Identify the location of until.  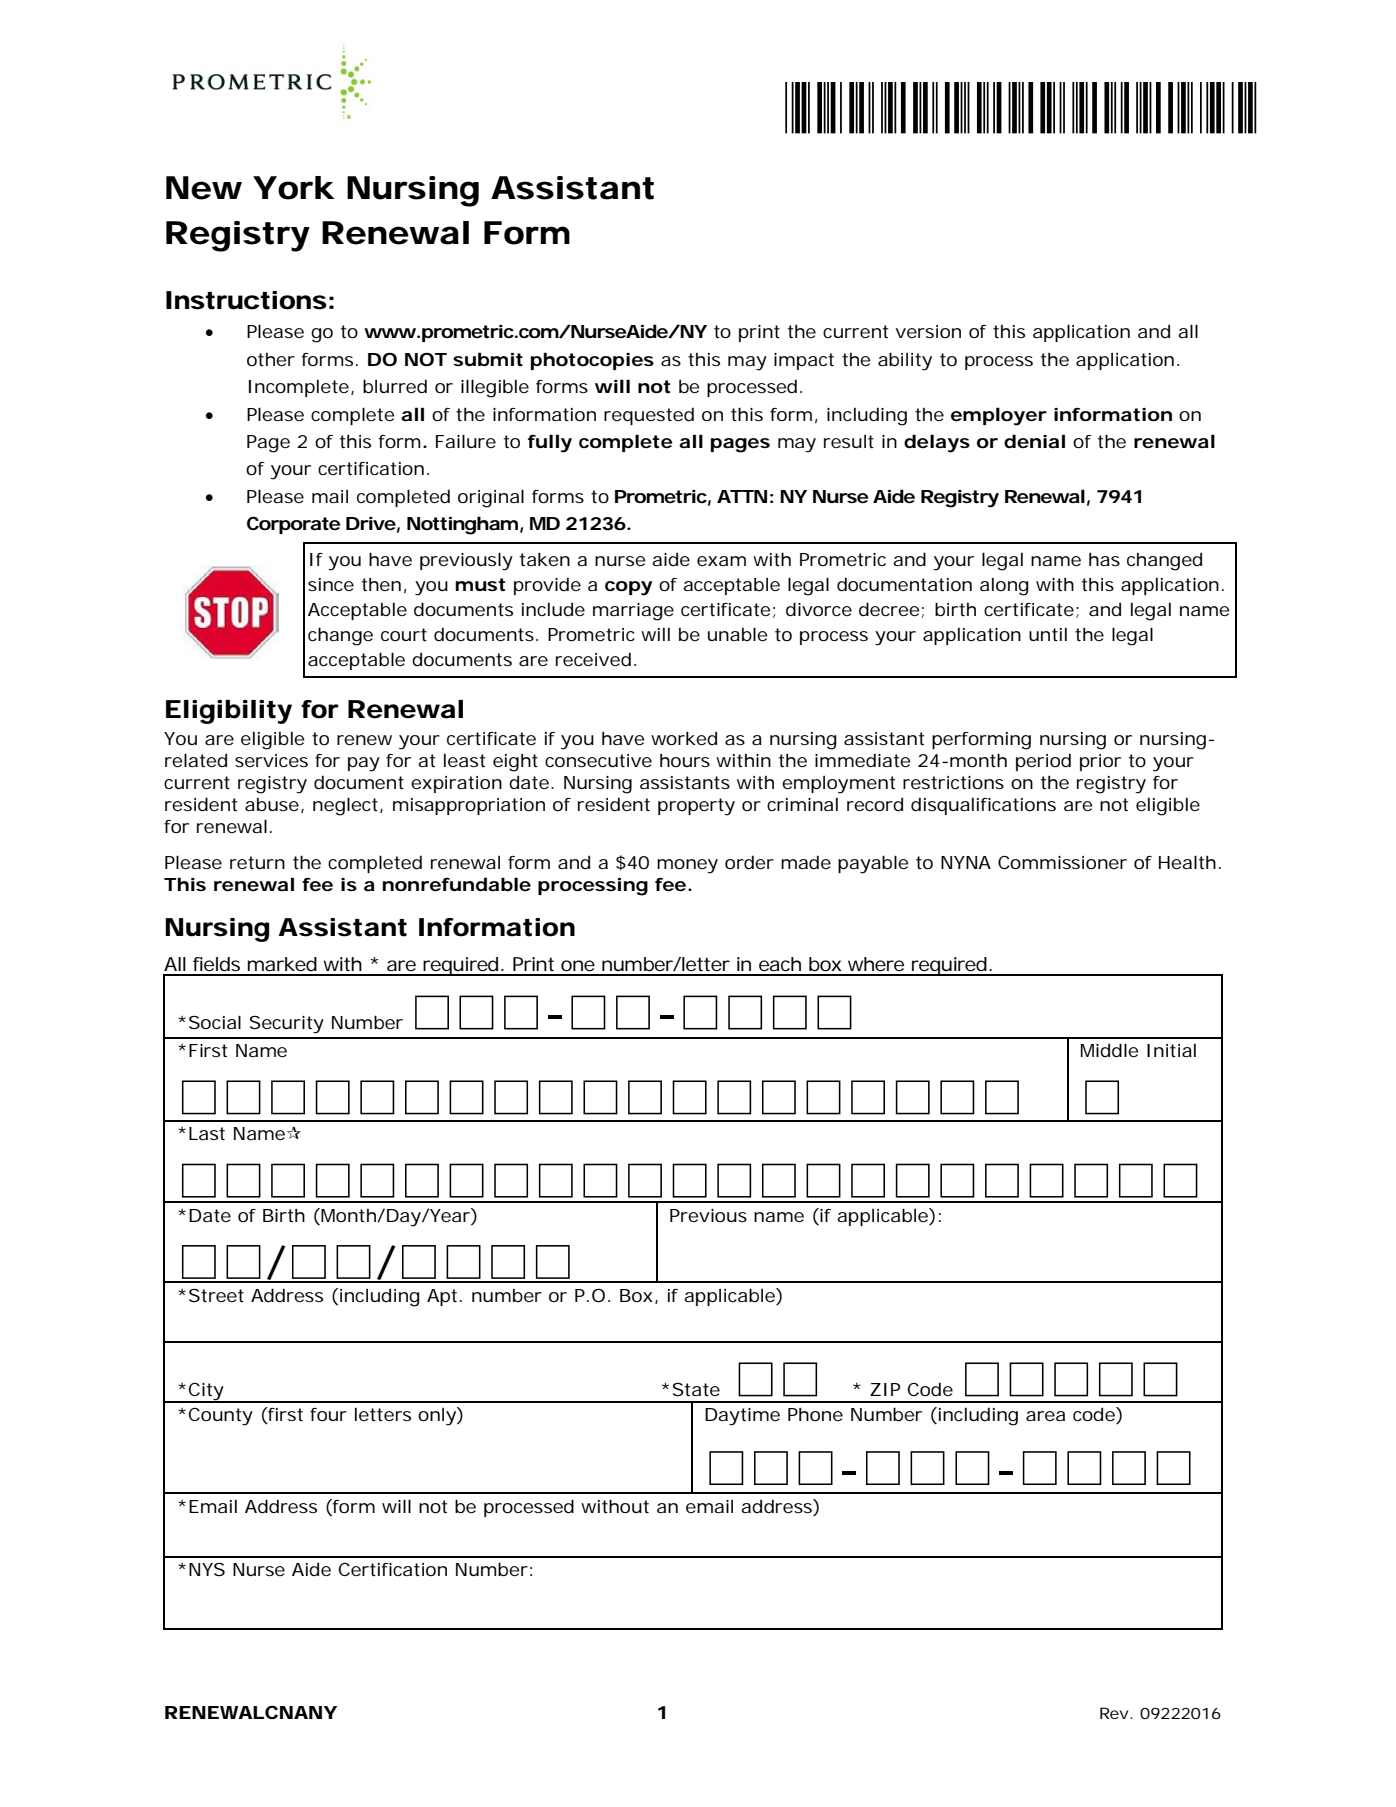
(1048, 634).
